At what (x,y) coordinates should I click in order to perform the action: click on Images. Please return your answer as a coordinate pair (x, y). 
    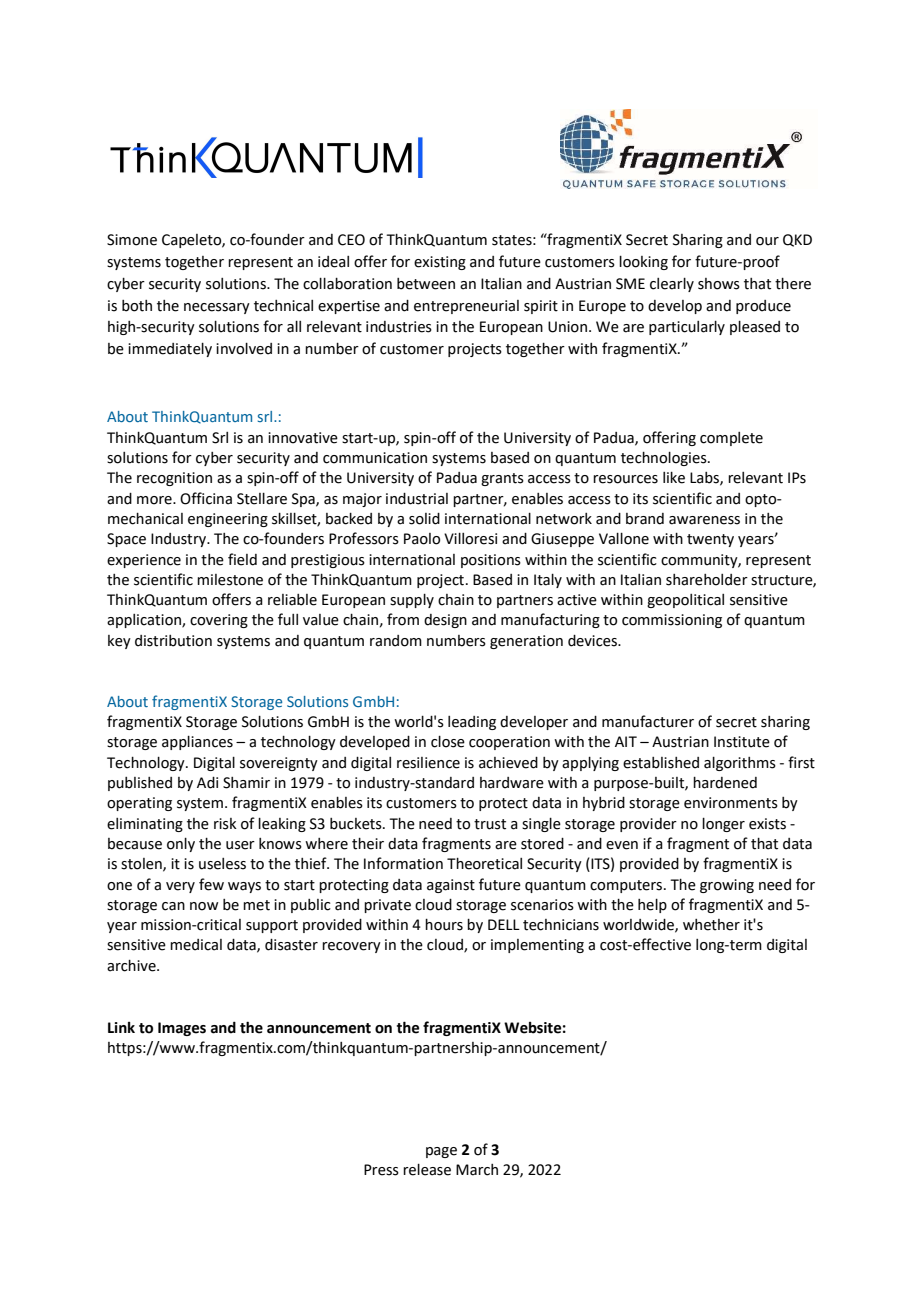
    Looking at the image, I should click on (182, 1029).
